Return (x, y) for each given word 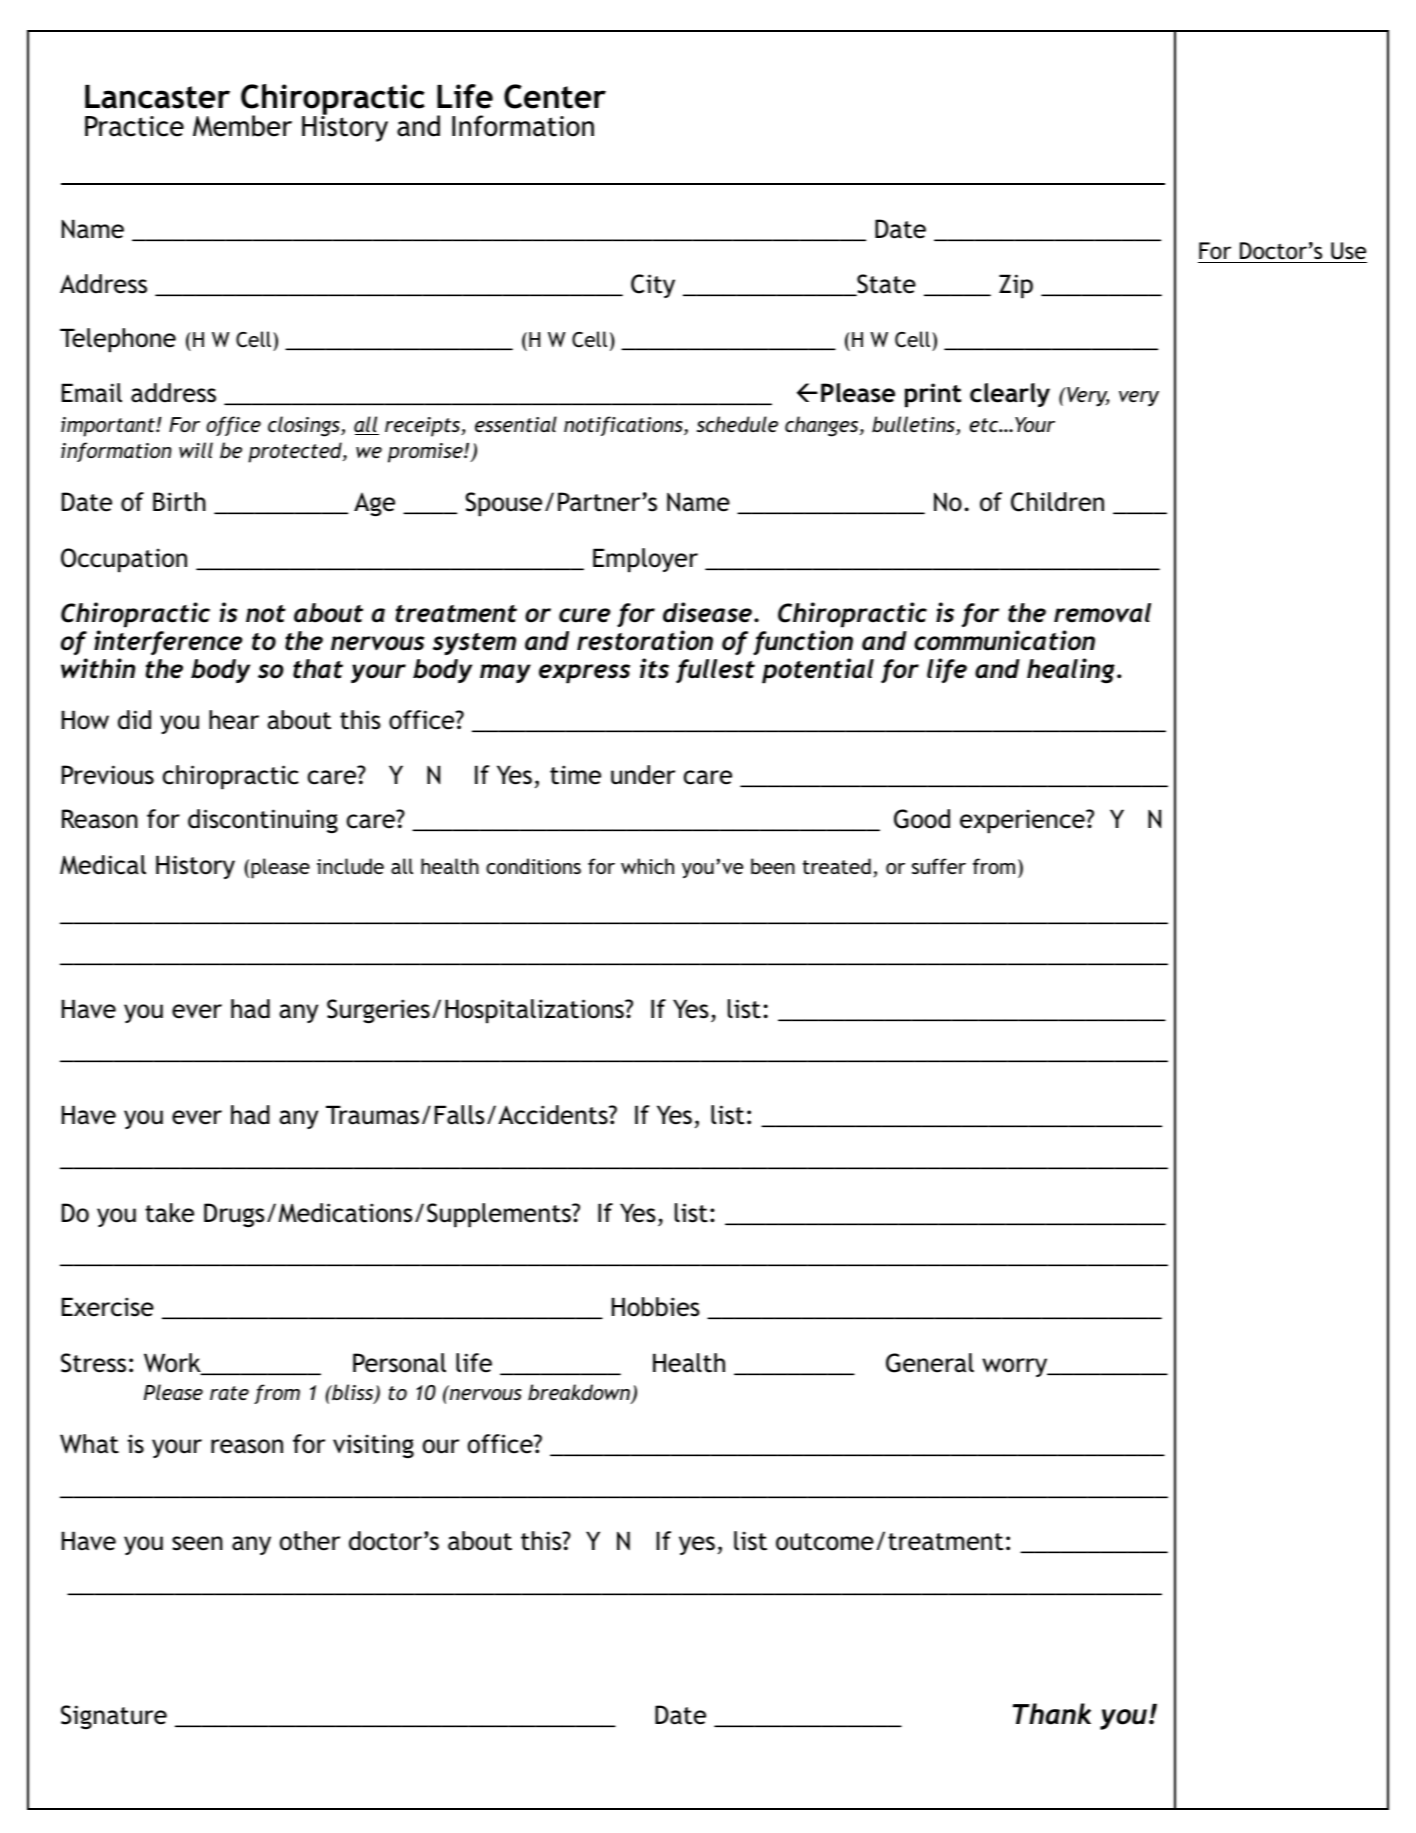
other (310, 1541)
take (169, 1213)
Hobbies (656, 1307)
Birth (179, 502)
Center (555, 96)
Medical (103, 865)
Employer (645, 560)
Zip (1016, 286)
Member (242, 126)
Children (1057, 502)
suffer (939, 866)
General (930, 1363)
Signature (114, 1717)
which (647, 866)
